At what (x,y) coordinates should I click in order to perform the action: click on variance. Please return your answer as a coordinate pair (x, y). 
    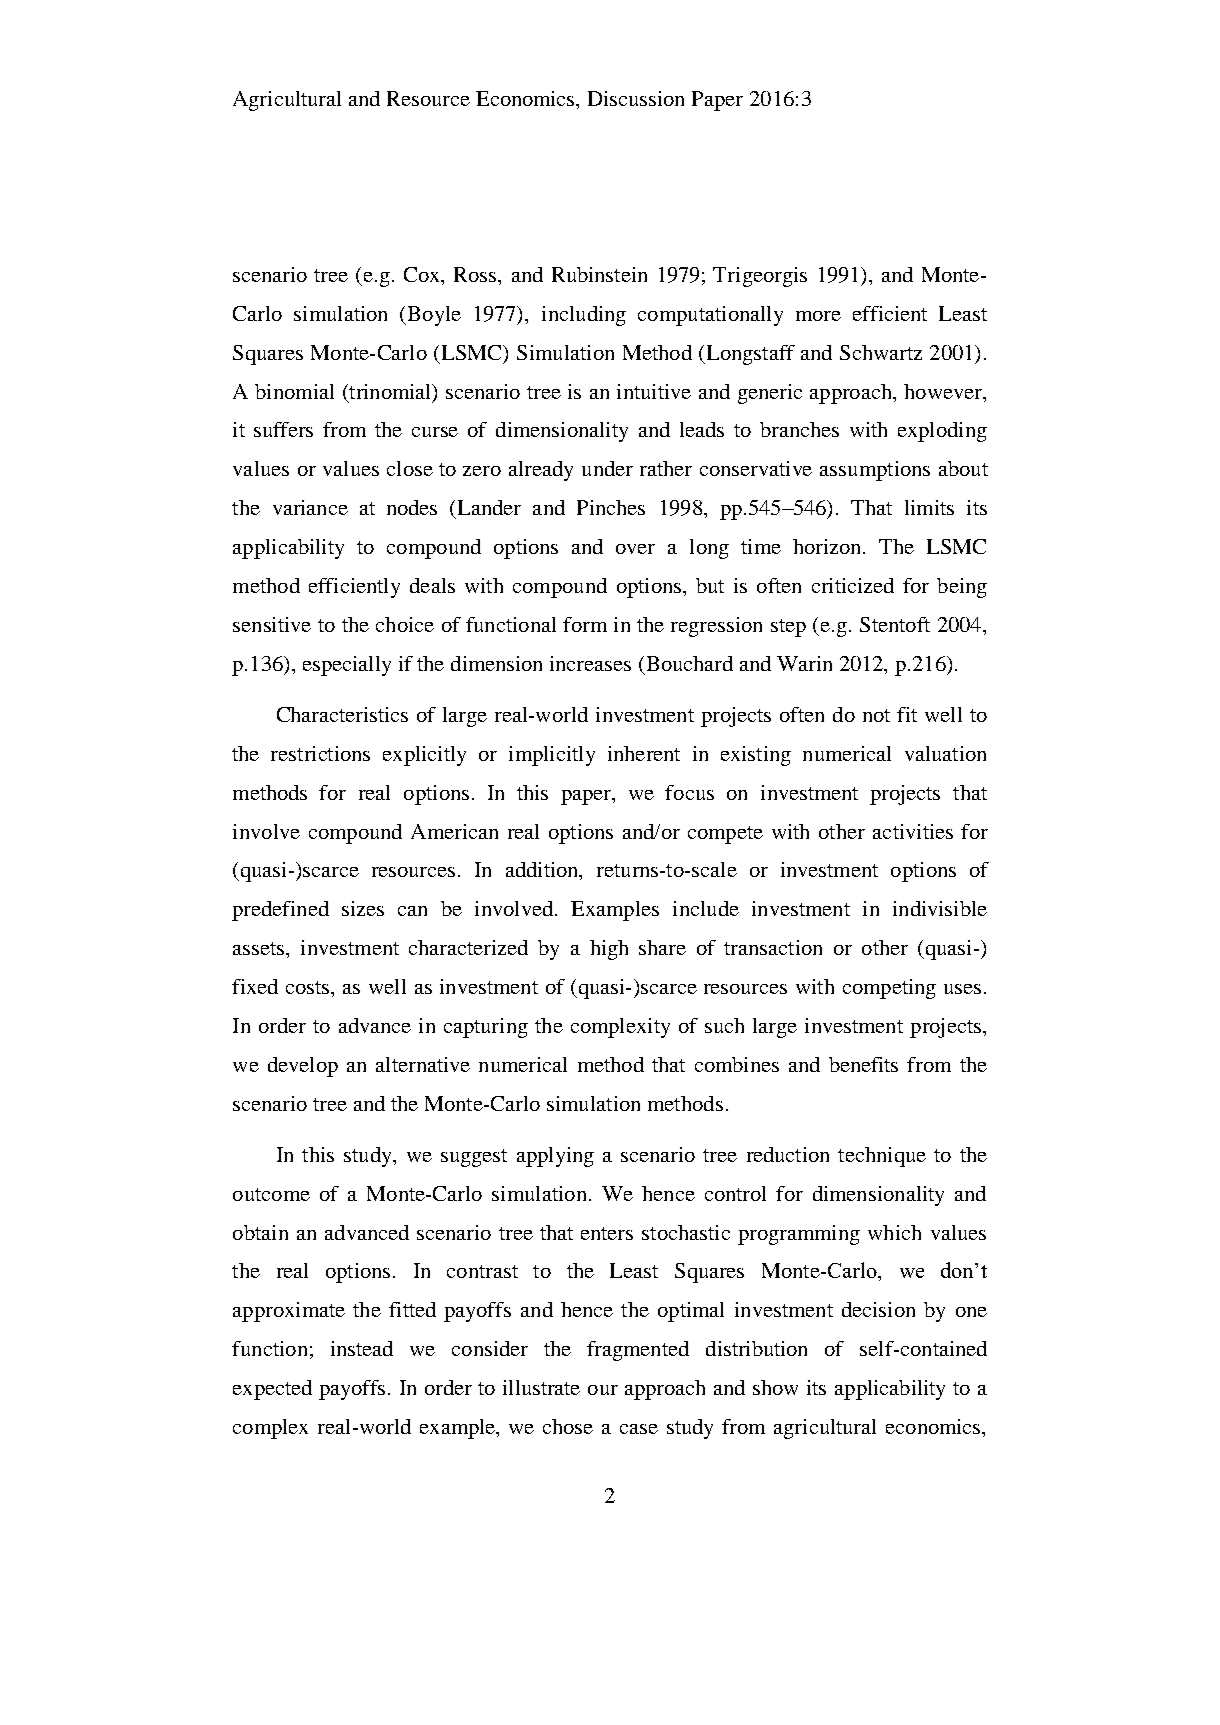
    Looking at the image, I should click on (310, 507).
